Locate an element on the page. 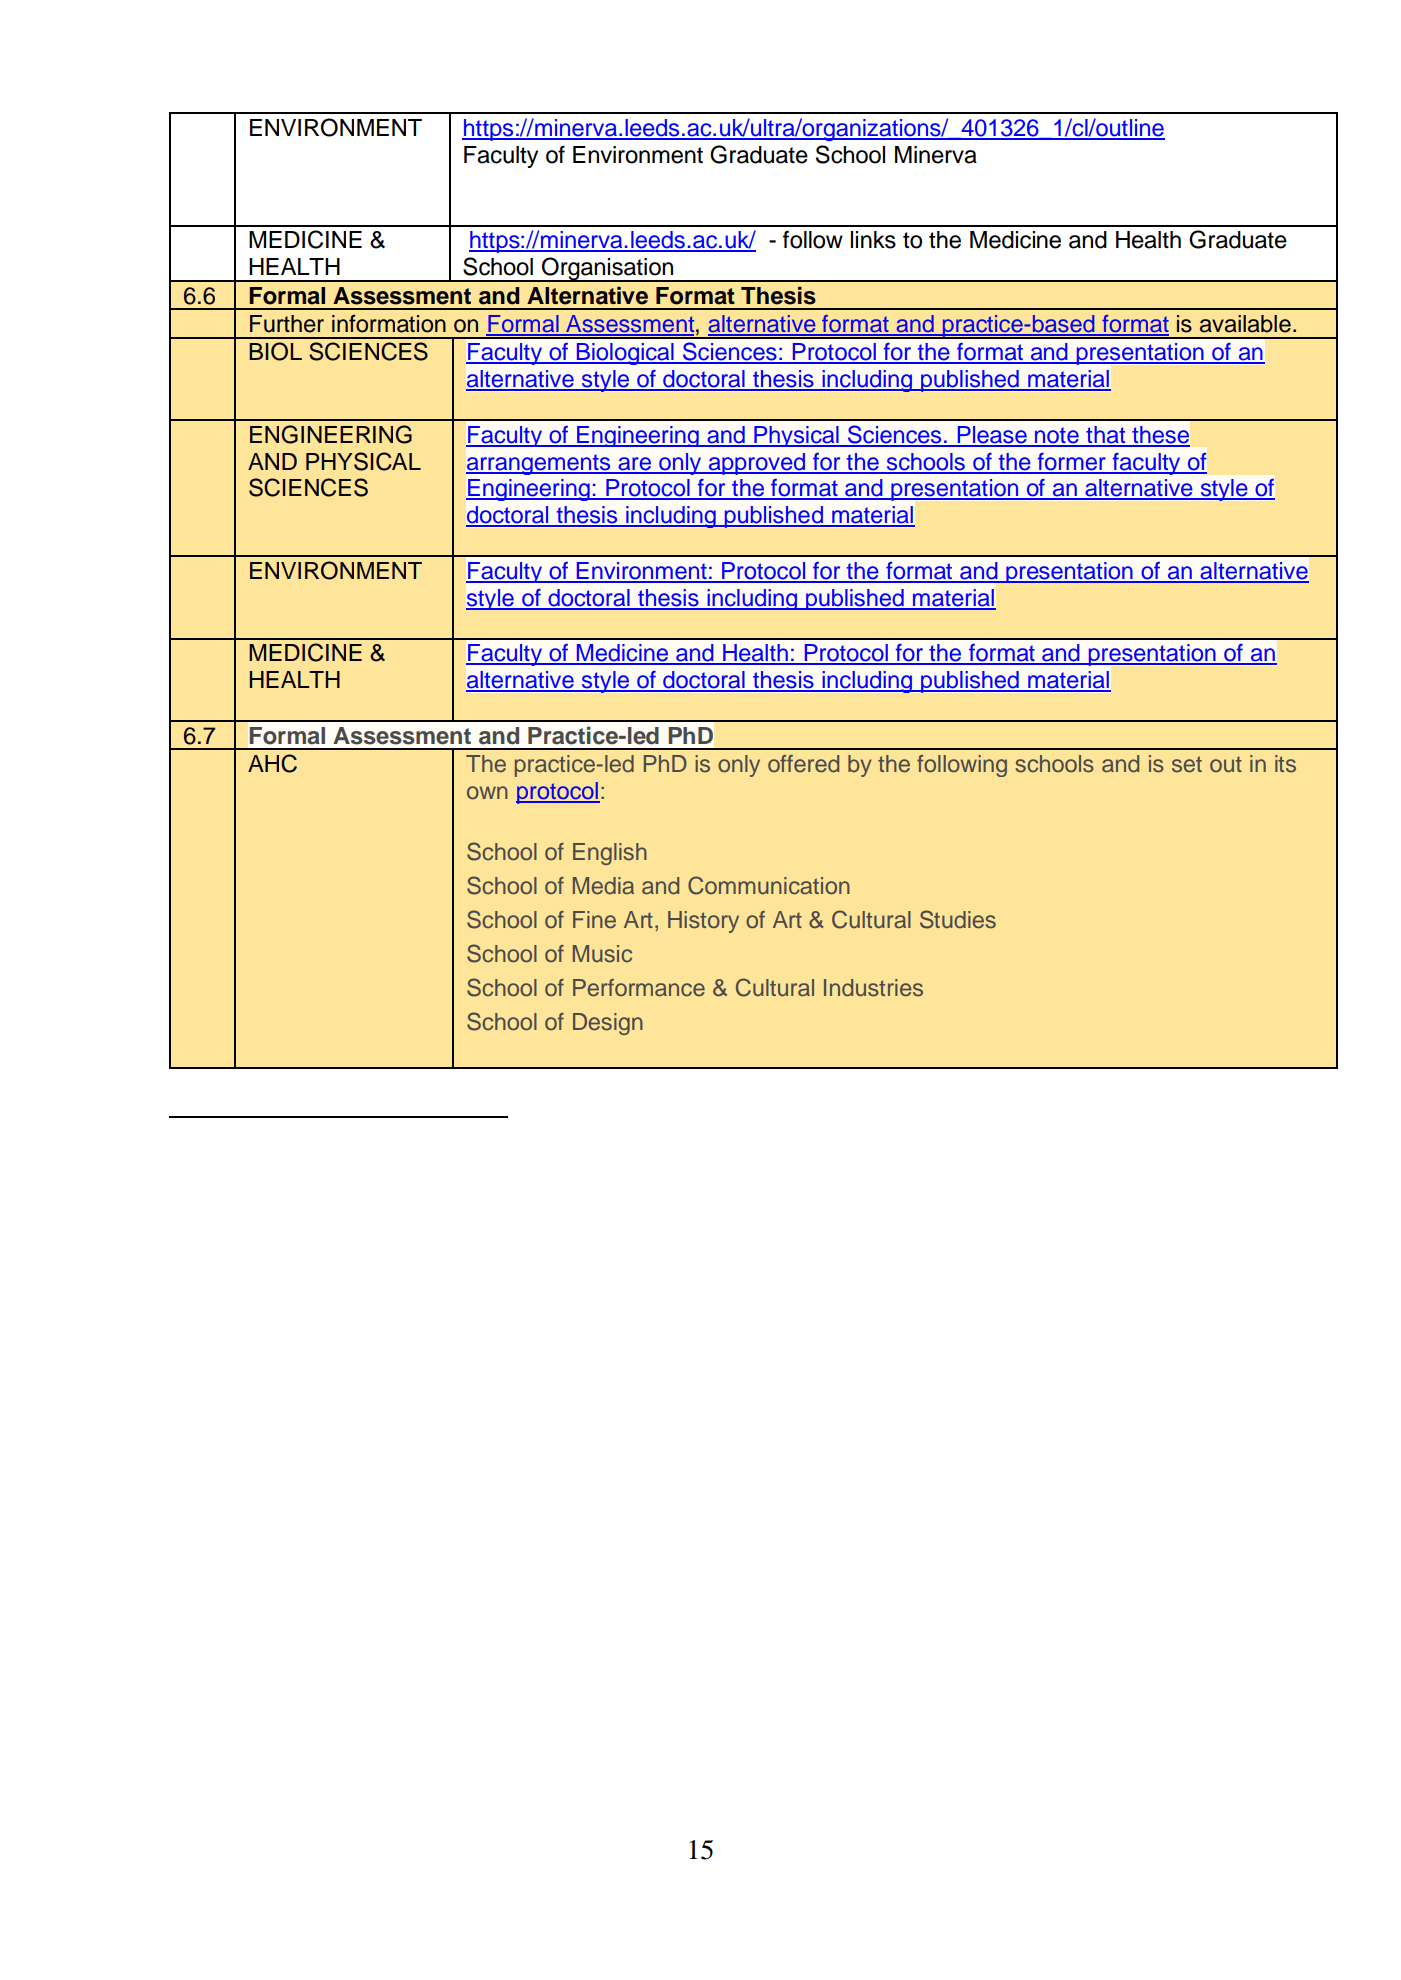  Further is located at coordinates (287, 324).
